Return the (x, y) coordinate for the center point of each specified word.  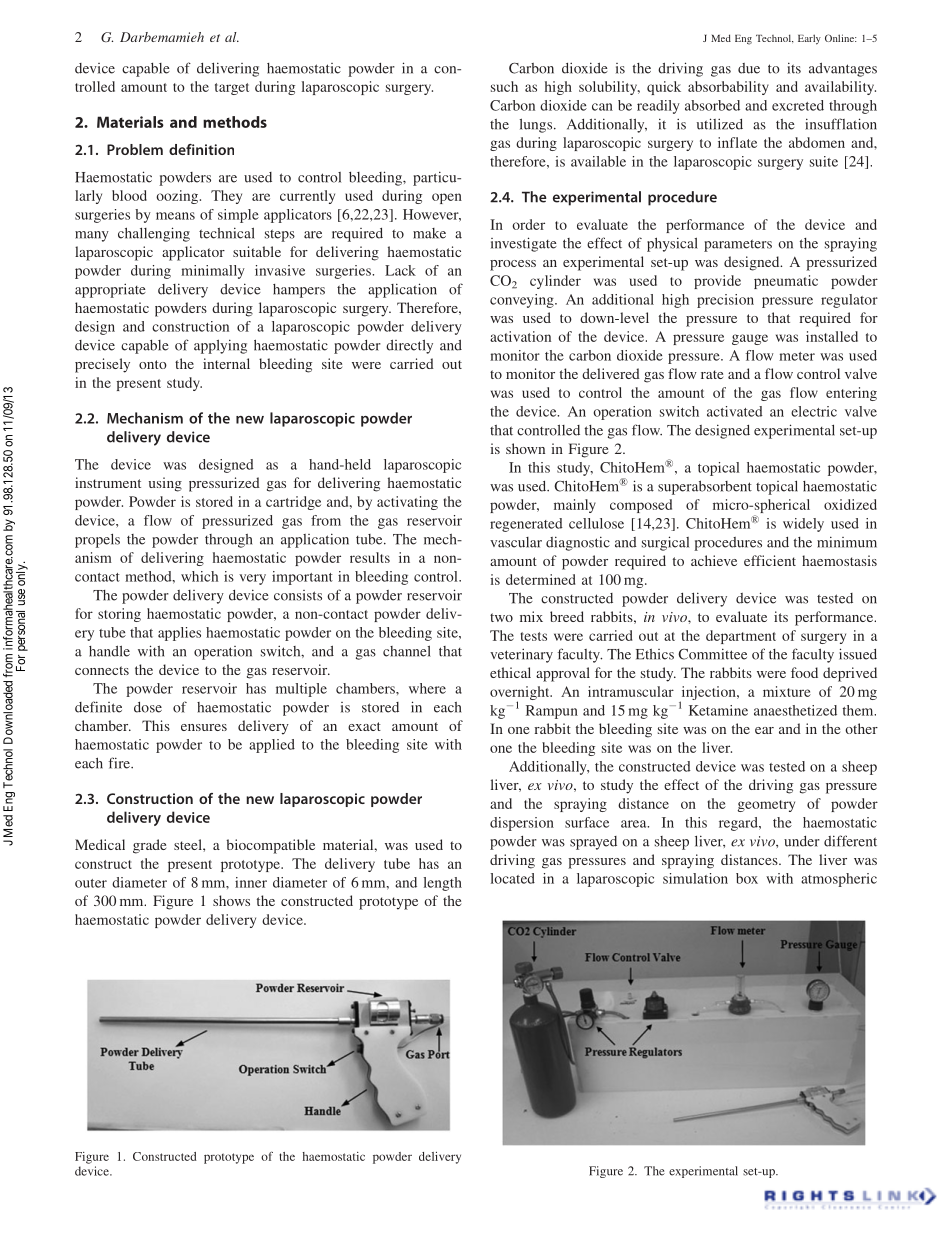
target (232, 89)
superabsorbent (705, 487)
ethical (510, 672)
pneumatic (786, 282)
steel (189, 844)
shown (525, 448)
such (504, 86)
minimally (213, 272)
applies (179, 634)
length (443, 884)
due (749, 68)
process (513, 265)
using (165, 484)
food (804, 672)
